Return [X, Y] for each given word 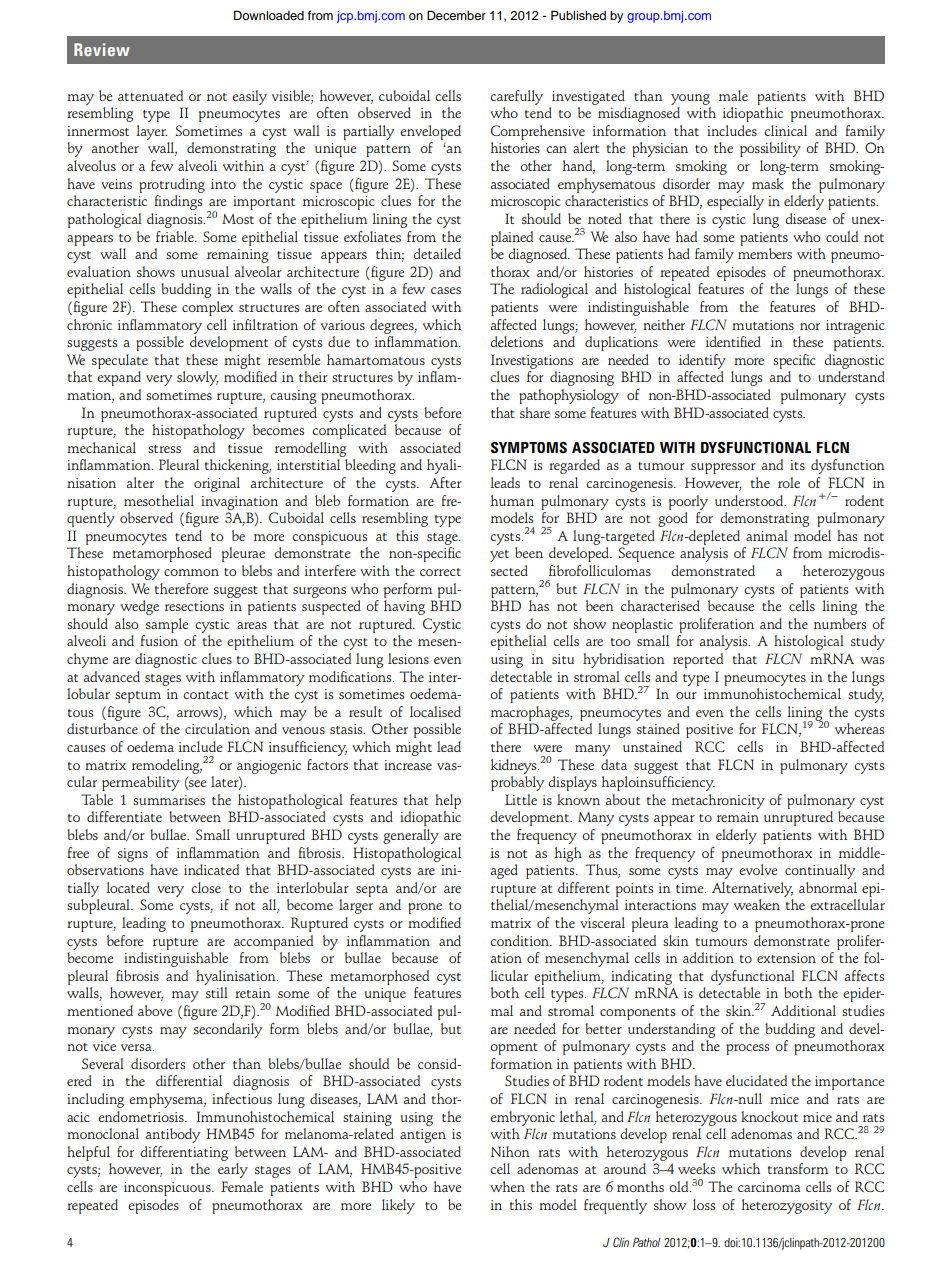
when [507, 1186]
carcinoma [769, 1187]
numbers [840, 623]
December [456, 15]
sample [167, 625]
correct [440, 572]
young [690, 99]
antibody [172, 1135]
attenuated [150, 95]
